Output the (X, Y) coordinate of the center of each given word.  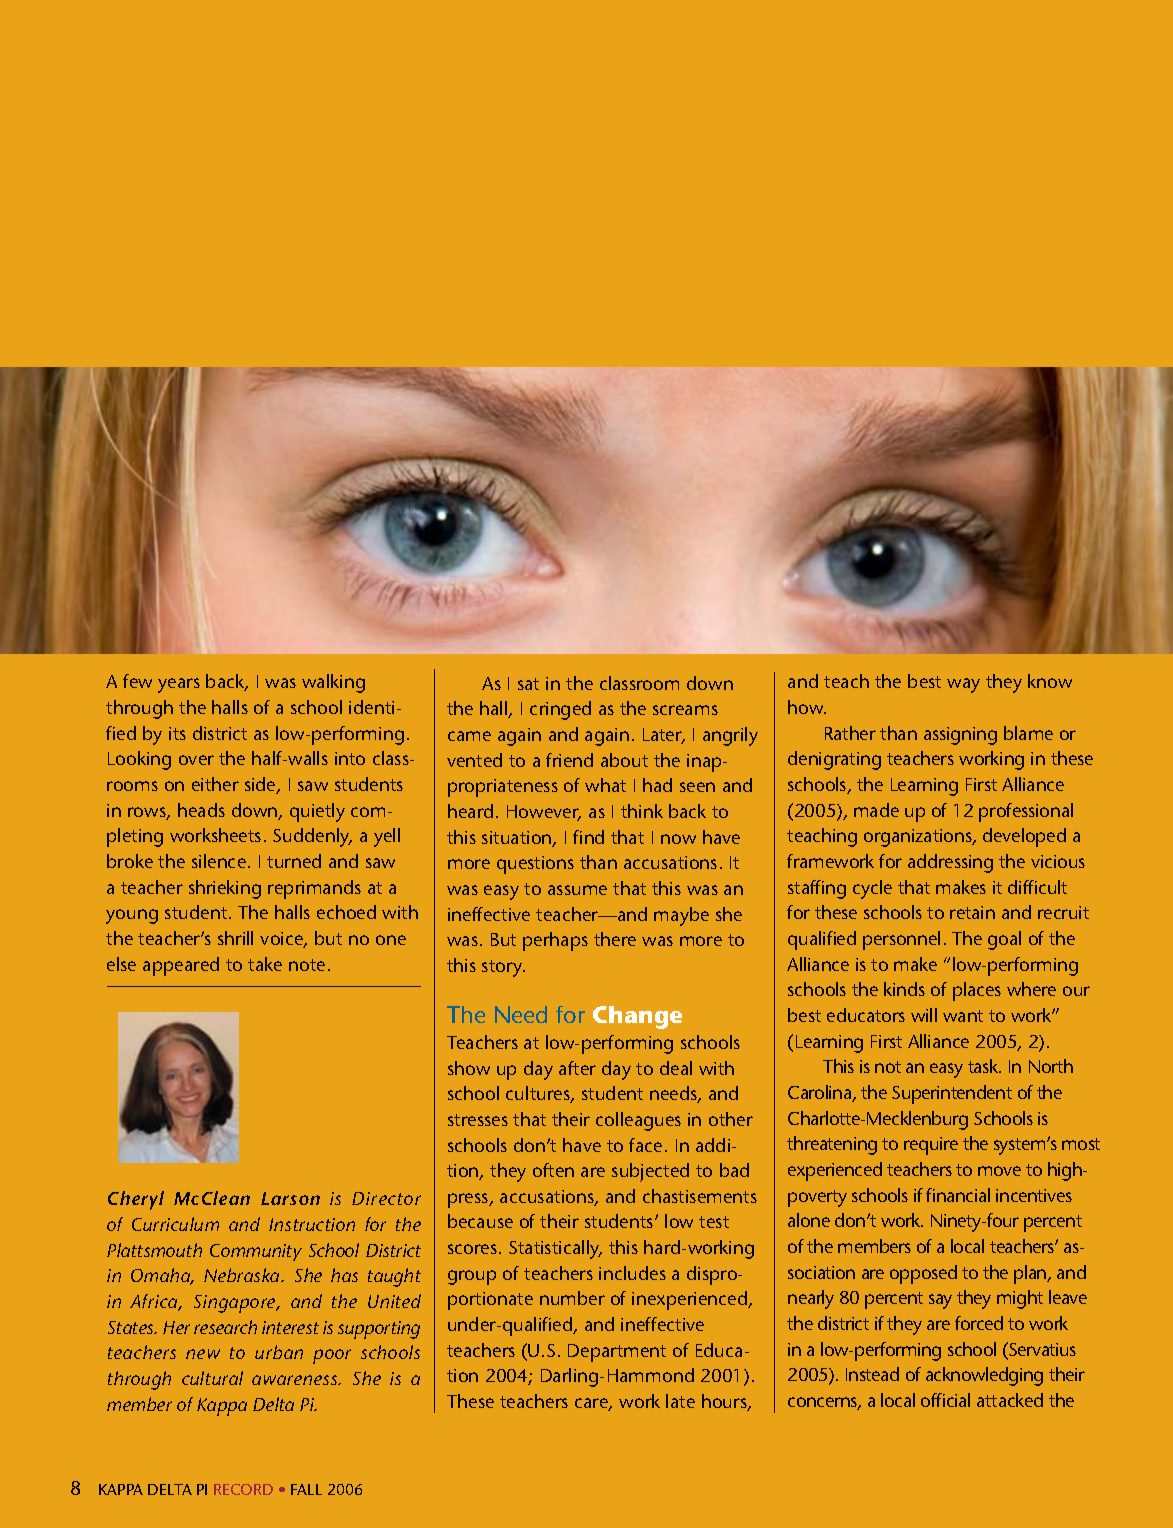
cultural (212, 1378)
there (615, 939)
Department (617, 1353)
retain (972, 912)
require (931, 1146)
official (945, 1400)
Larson (290, 1198)
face (645, 1145)
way (963, 685)
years (179, 685)
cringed (560, 710)
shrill (235, 938)
